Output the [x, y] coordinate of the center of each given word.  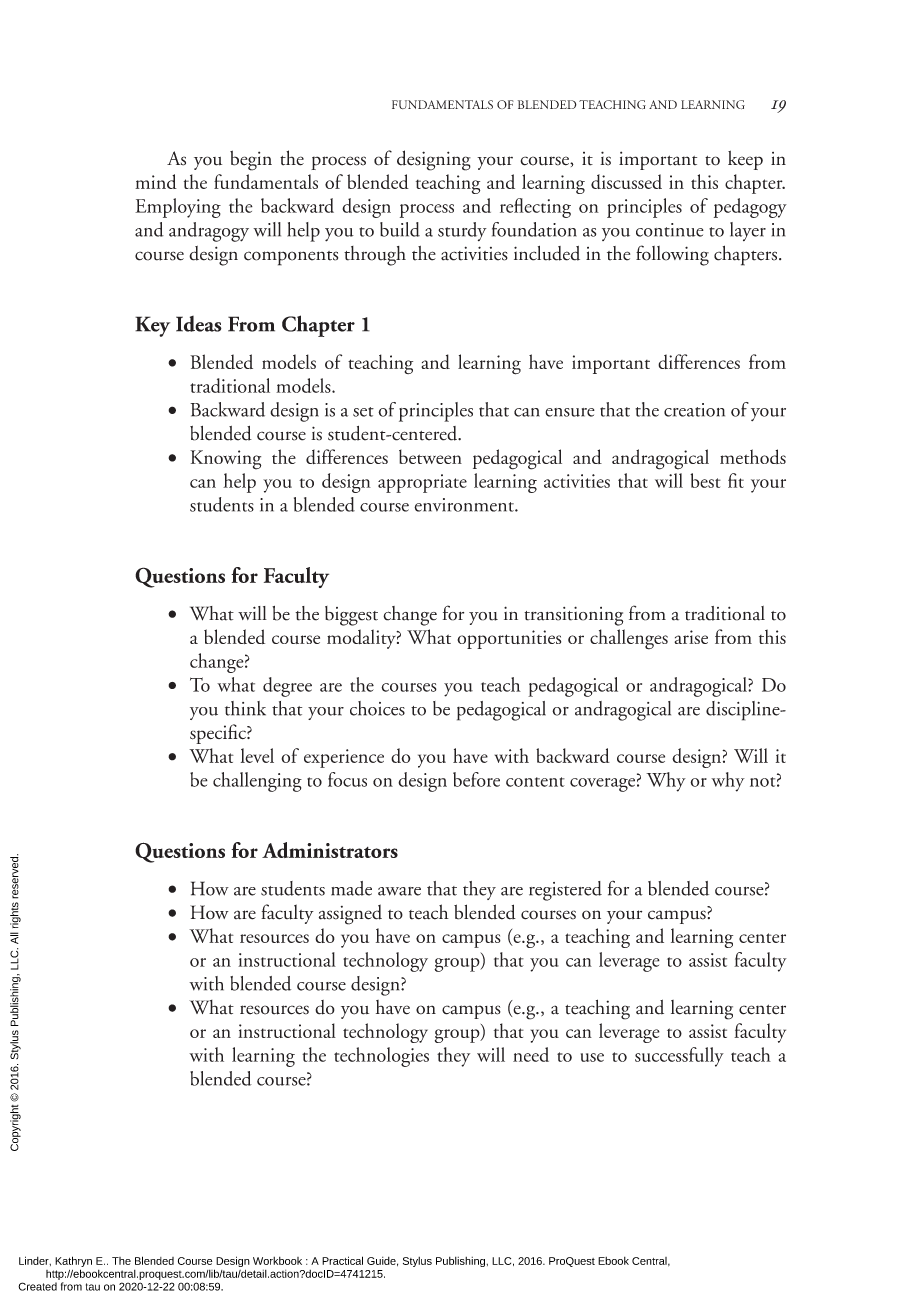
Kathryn [73, 1263]
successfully [679, 1057]
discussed [626, 181]
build [400, 229]
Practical [342, 1260]
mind [156, 181]
